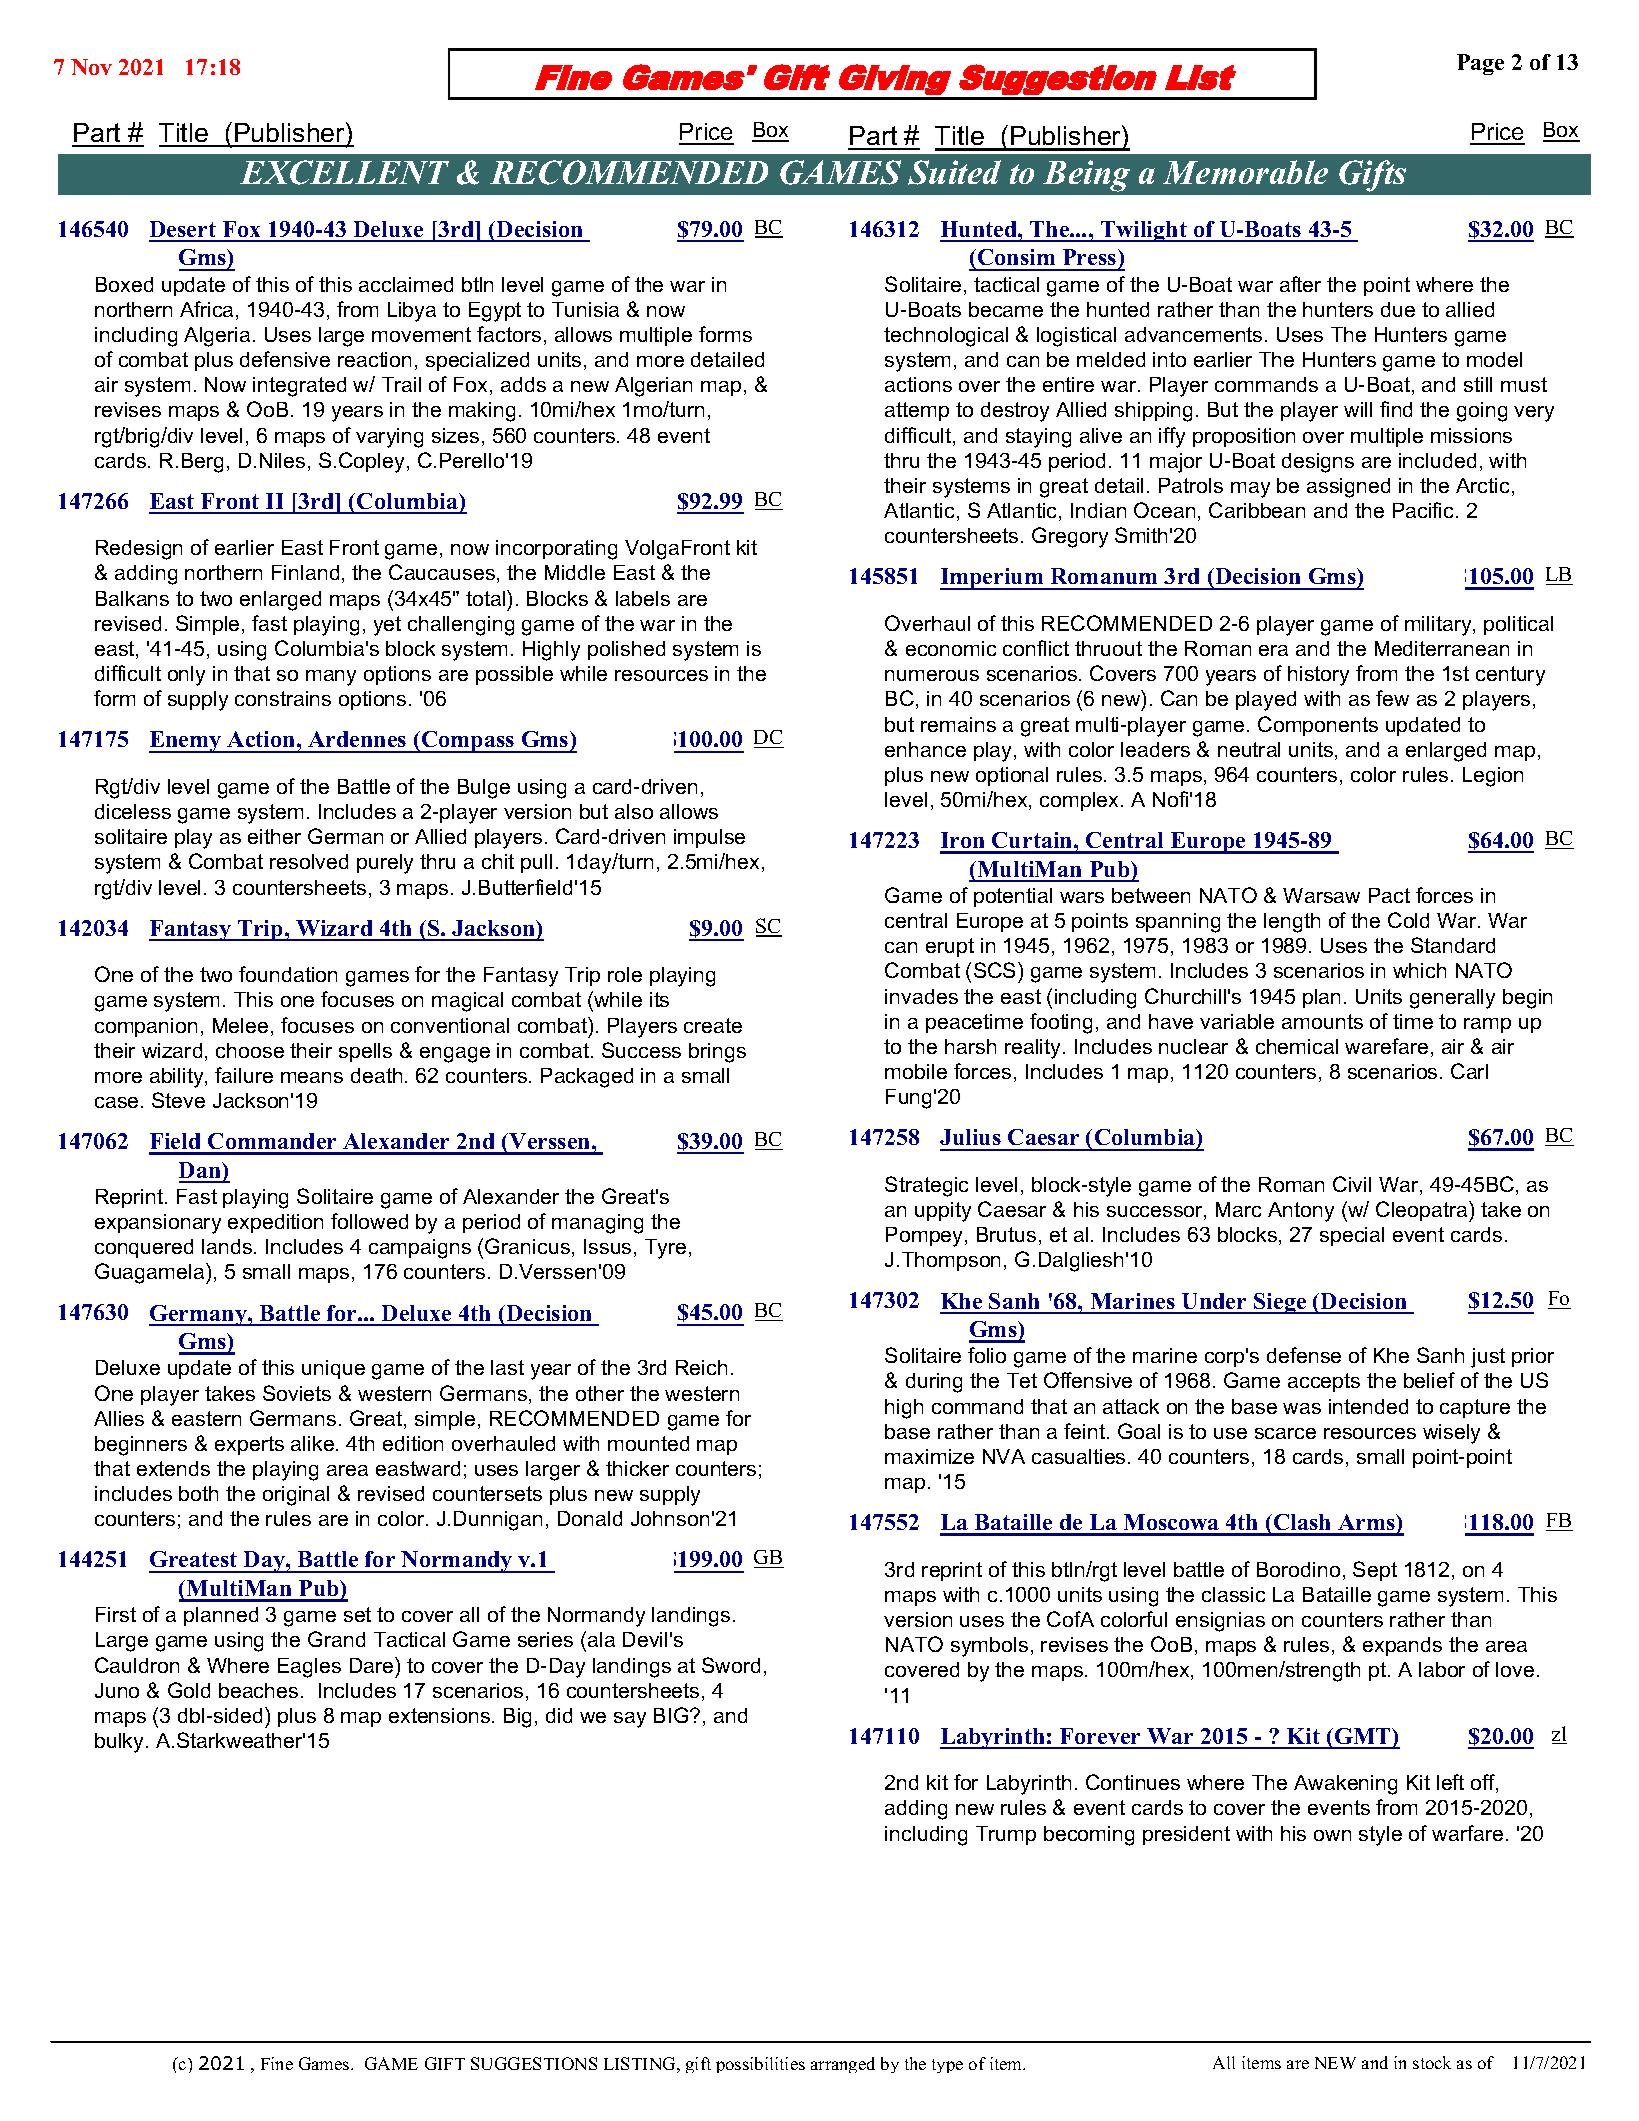  I want to click on bulky, so click(121, 1743).
